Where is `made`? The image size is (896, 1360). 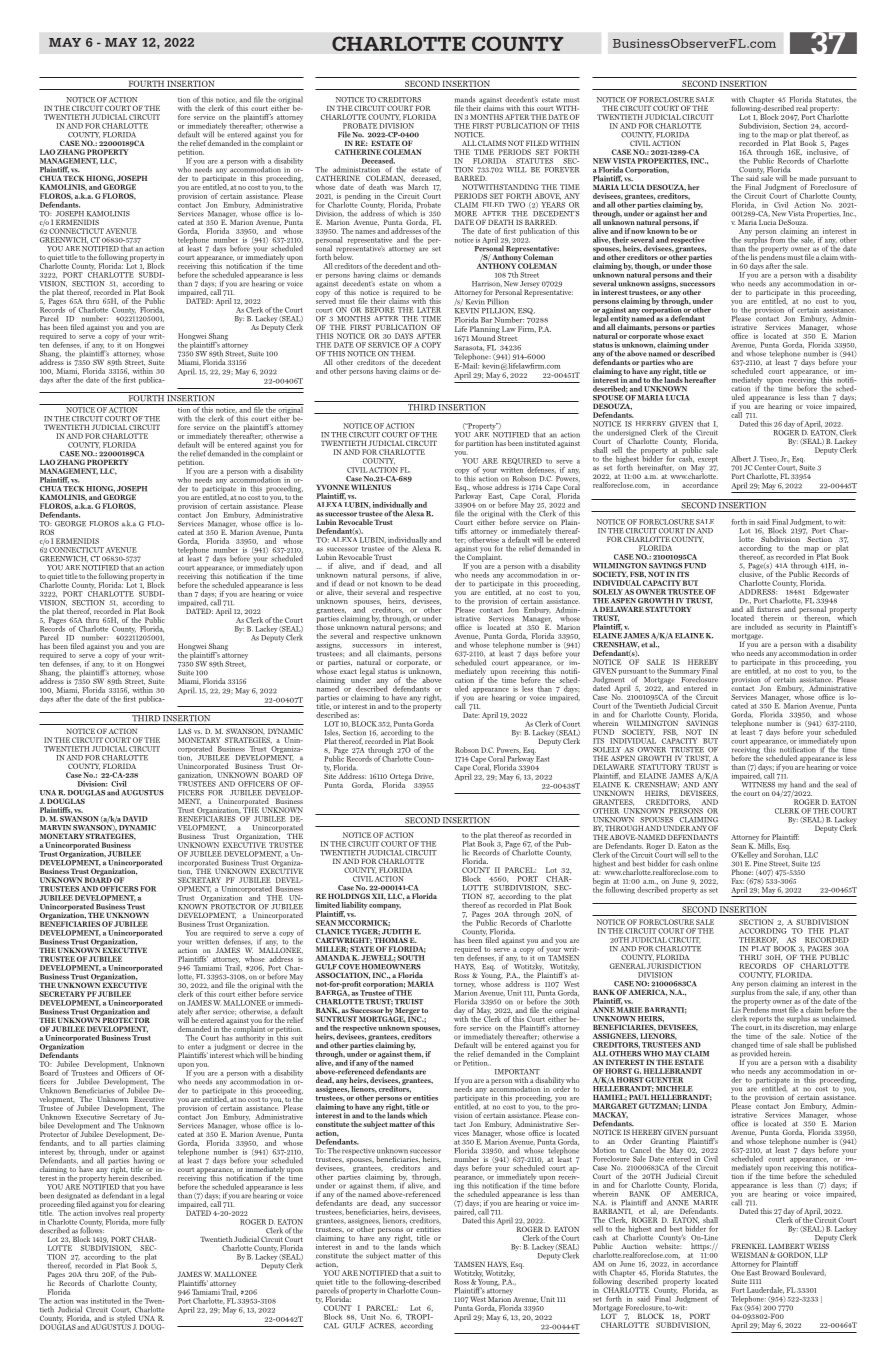 made is located at coordinates (808, 178).
